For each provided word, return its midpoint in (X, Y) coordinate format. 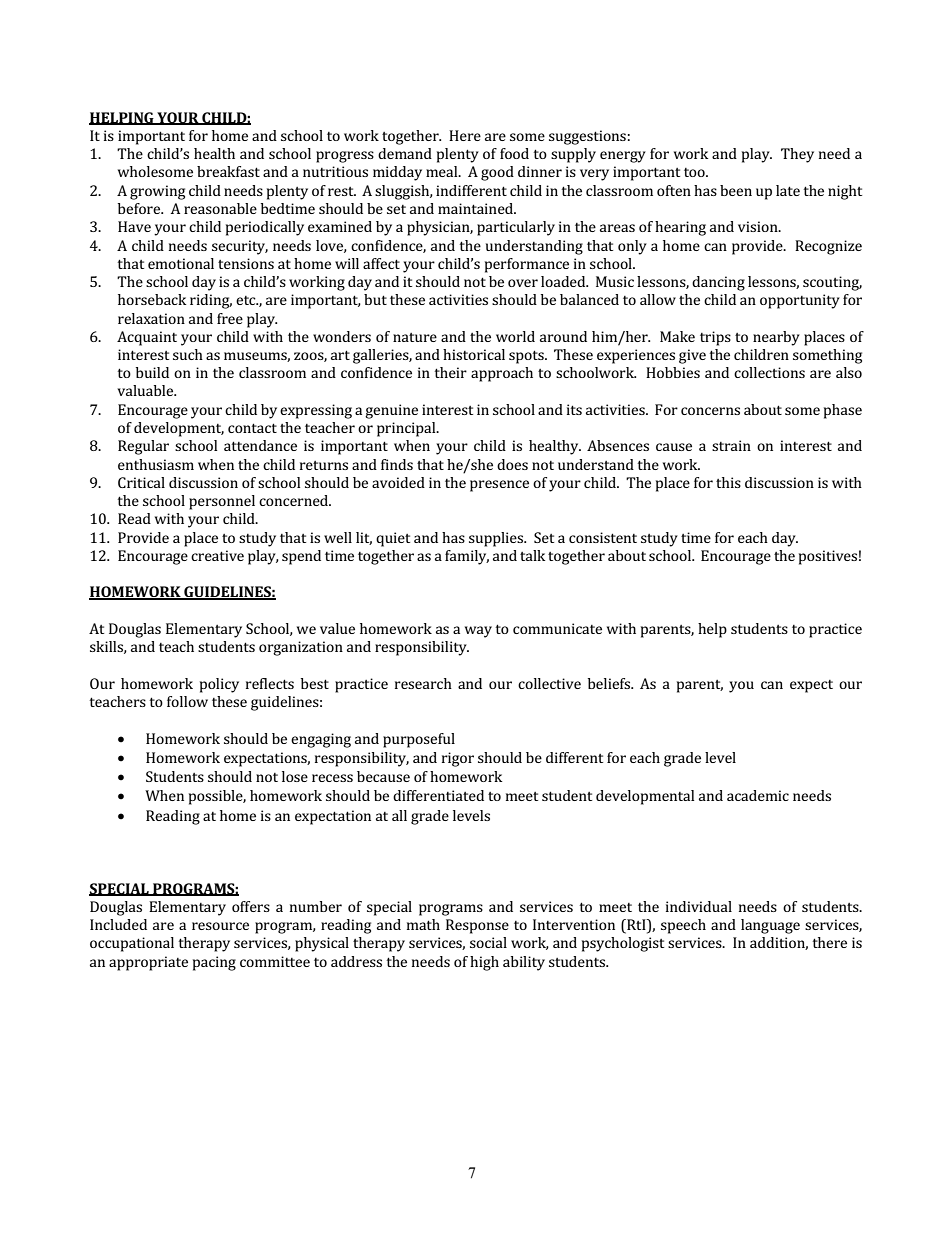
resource (220, 926)
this (728, 482)
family (467, 557)
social (488, 942)
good (497, 173)
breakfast (228, 171)
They (797, 155)
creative (217, 555)
